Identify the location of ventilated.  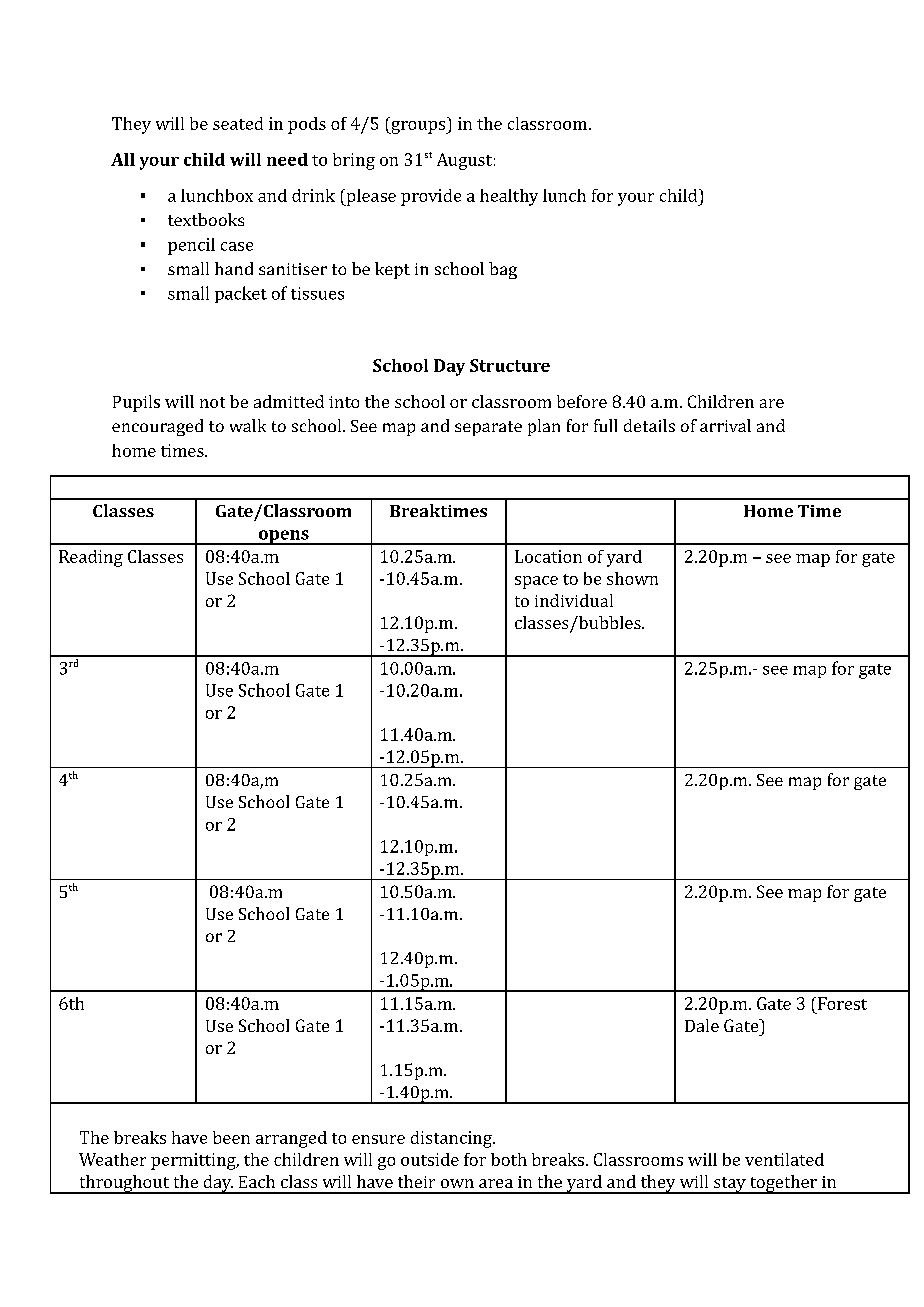
(784, 1159).
